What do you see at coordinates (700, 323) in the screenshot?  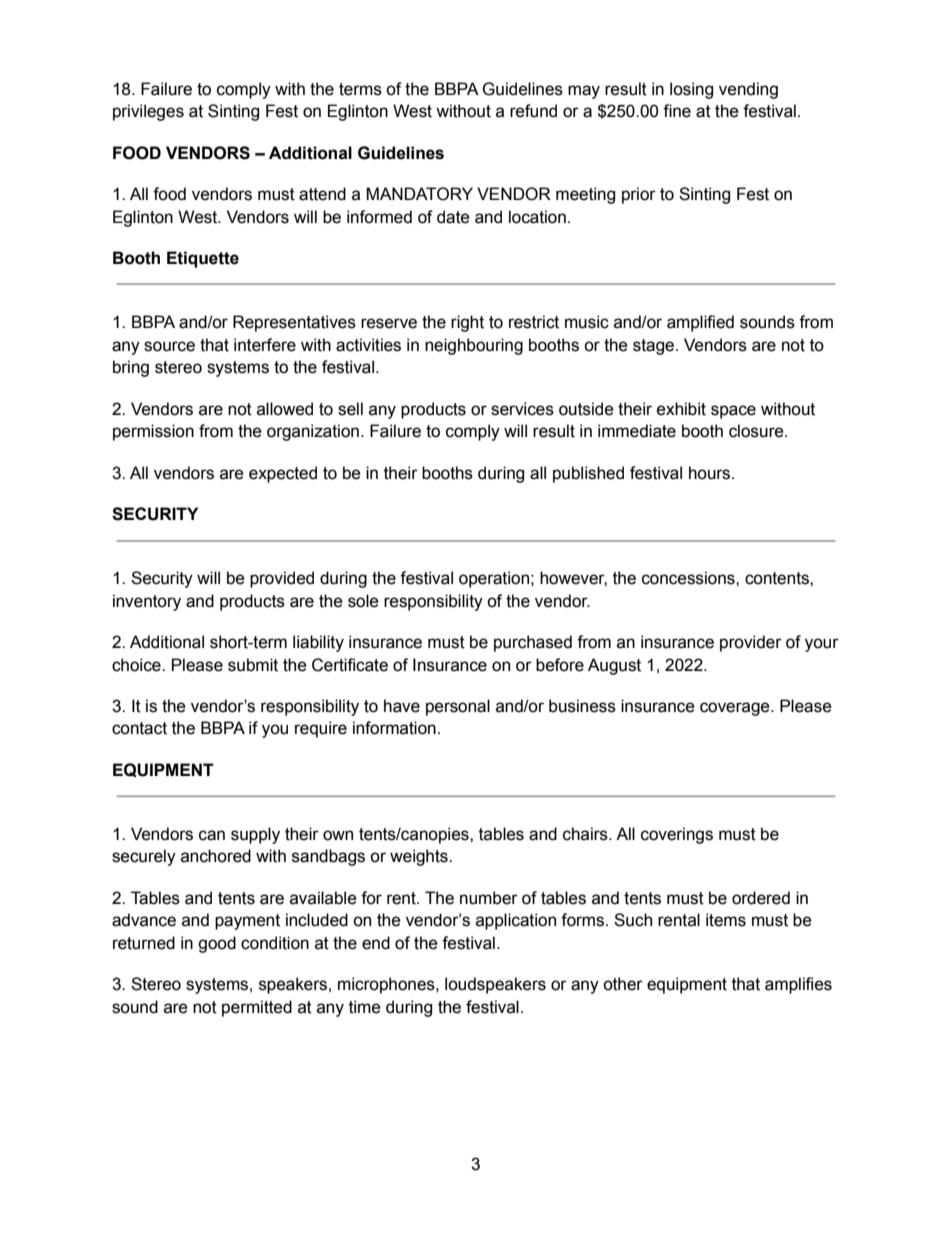 I see `amplified` at bounding box center [700, 323].
